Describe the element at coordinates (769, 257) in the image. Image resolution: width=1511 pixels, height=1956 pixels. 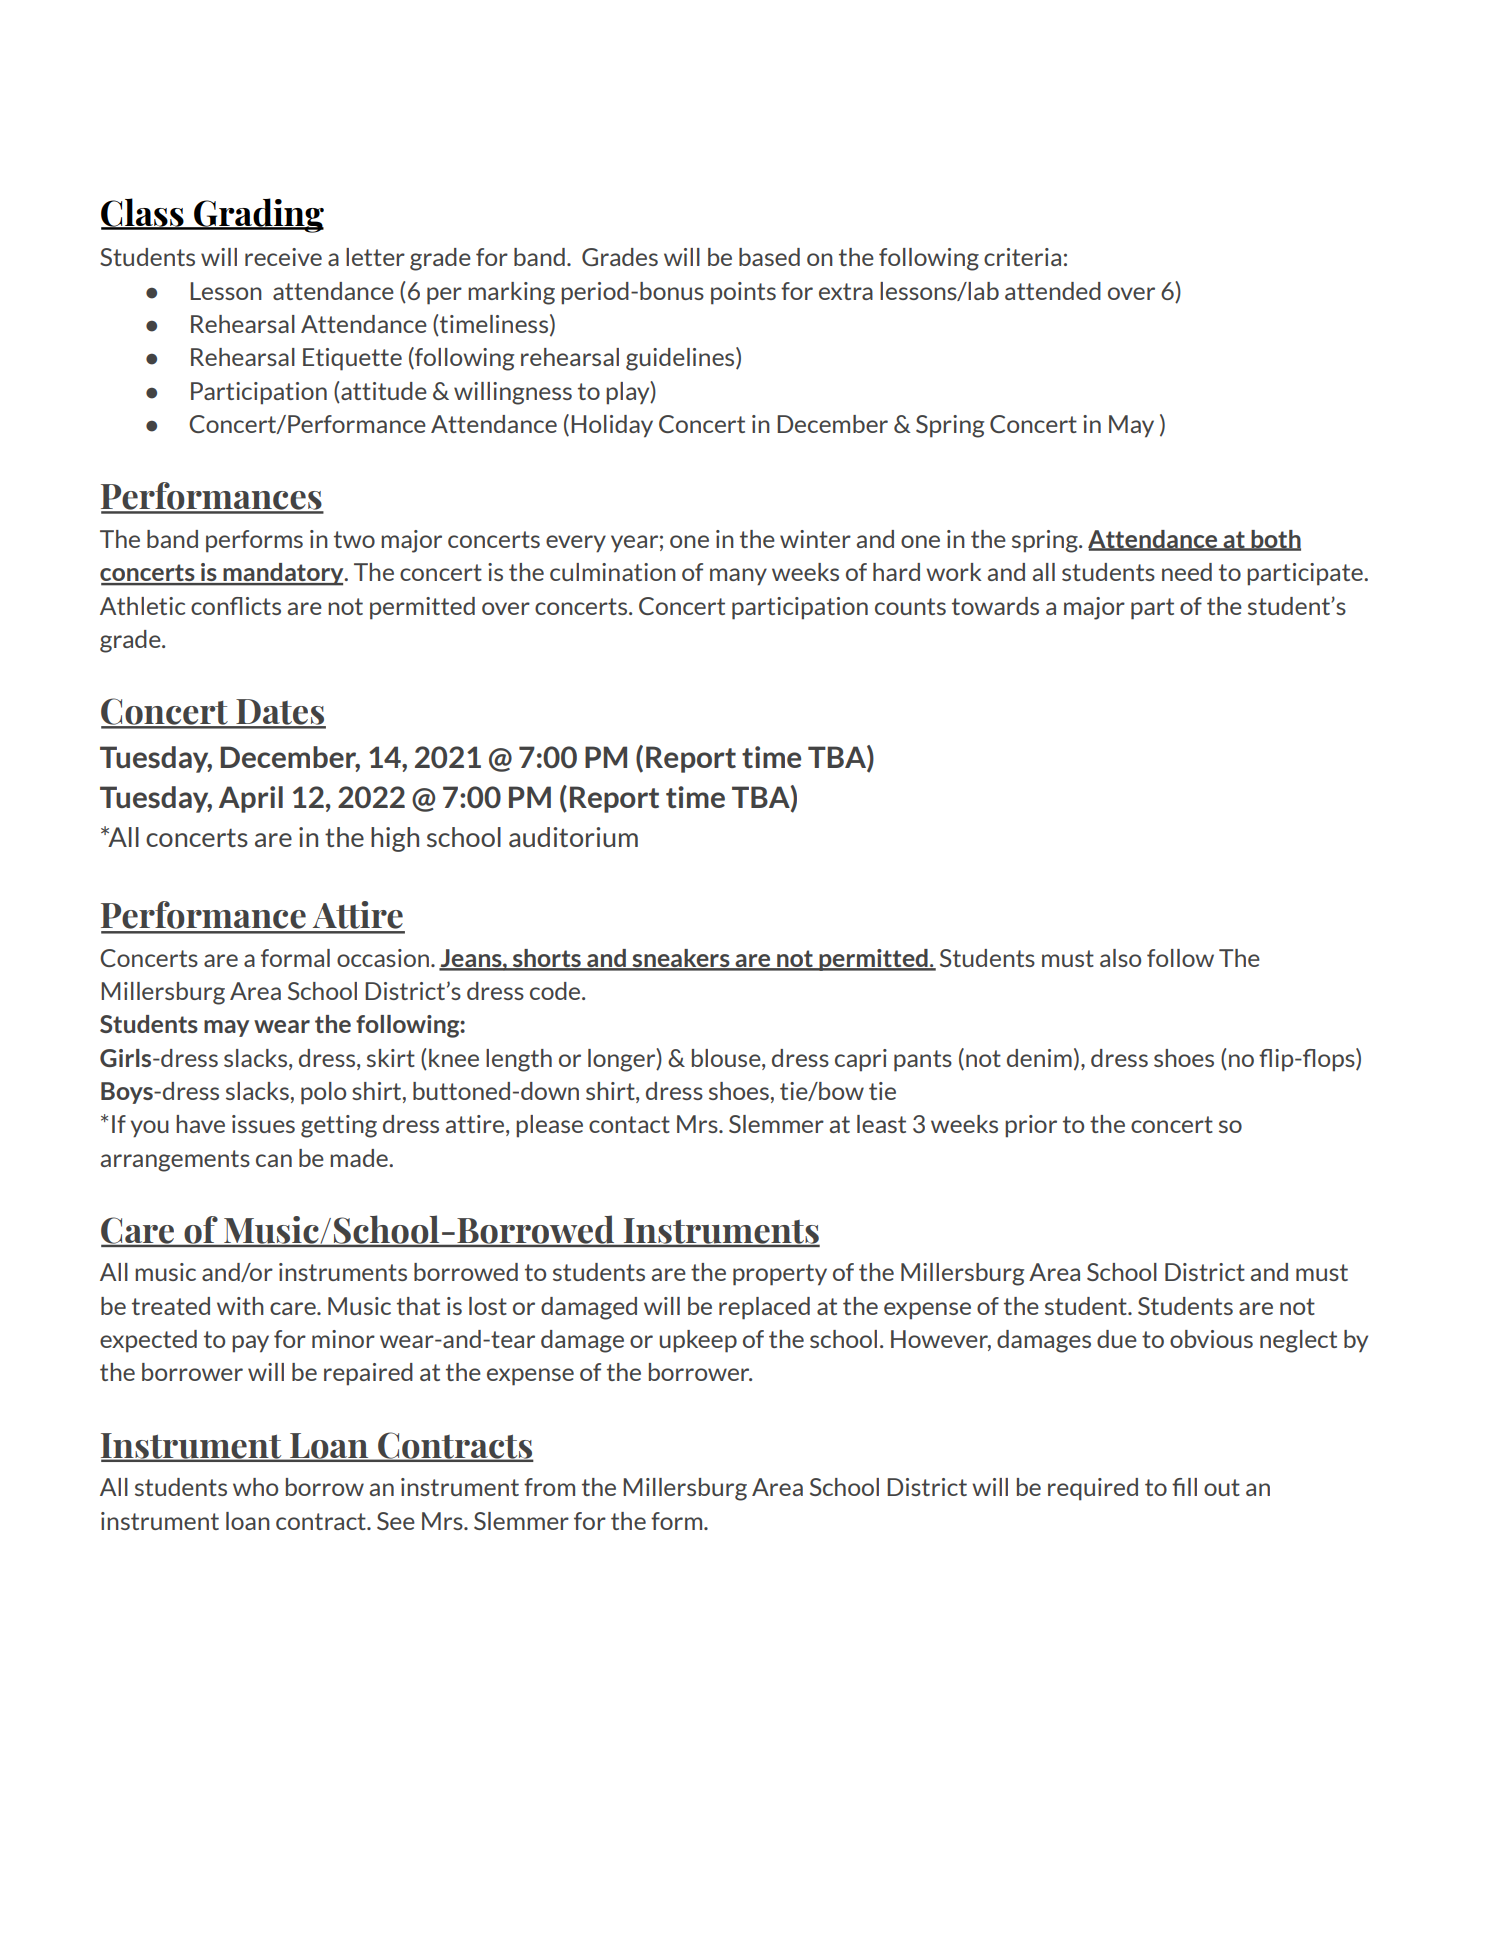
I see `based` at that location.
